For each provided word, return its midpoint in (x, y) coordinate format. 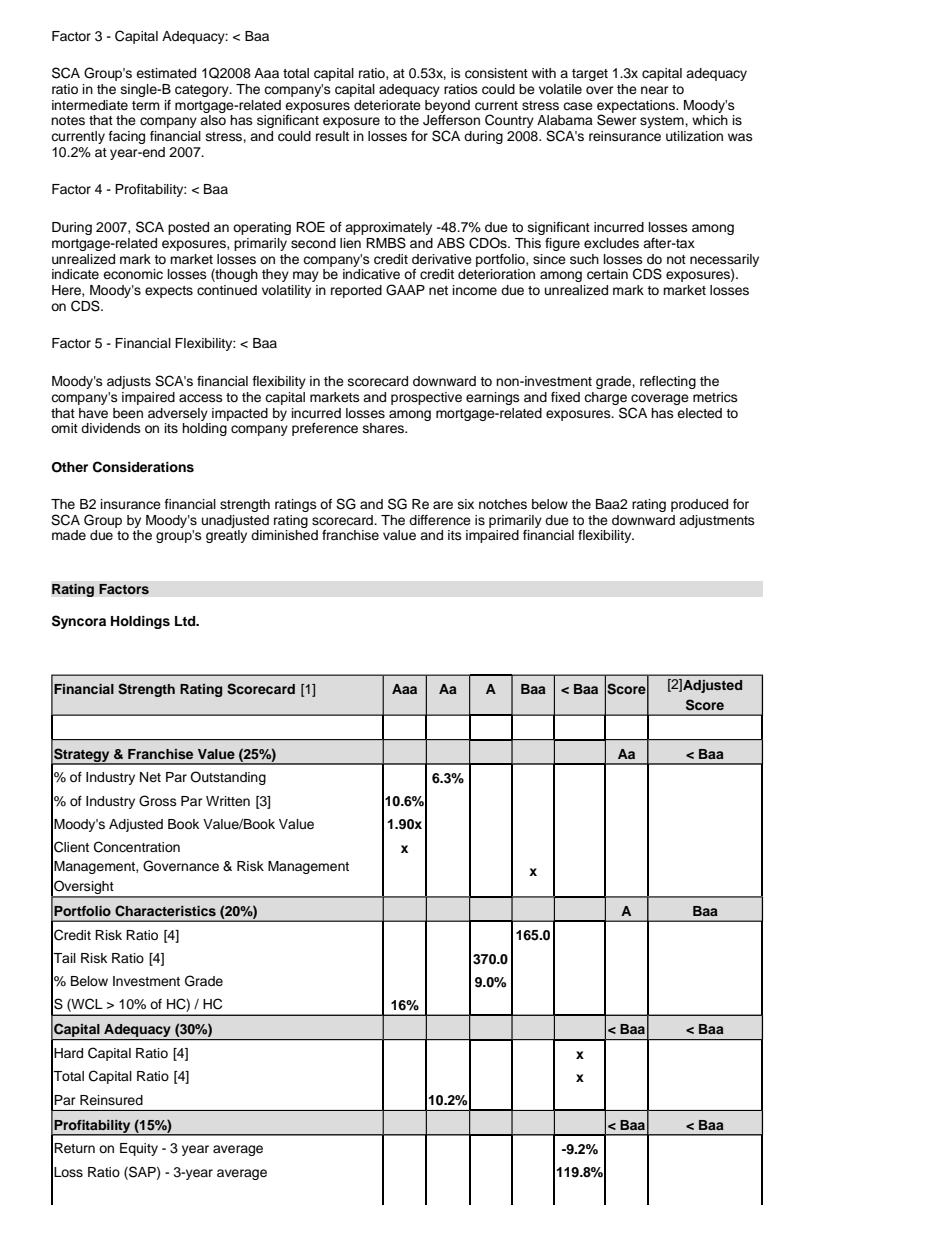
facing (127, 137)
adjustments (717, 521)
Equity (139, 1149)
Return (74, 1148)
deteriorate (387, 105)
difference (440, 520)
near (655, 90)
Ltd (186, 621)
